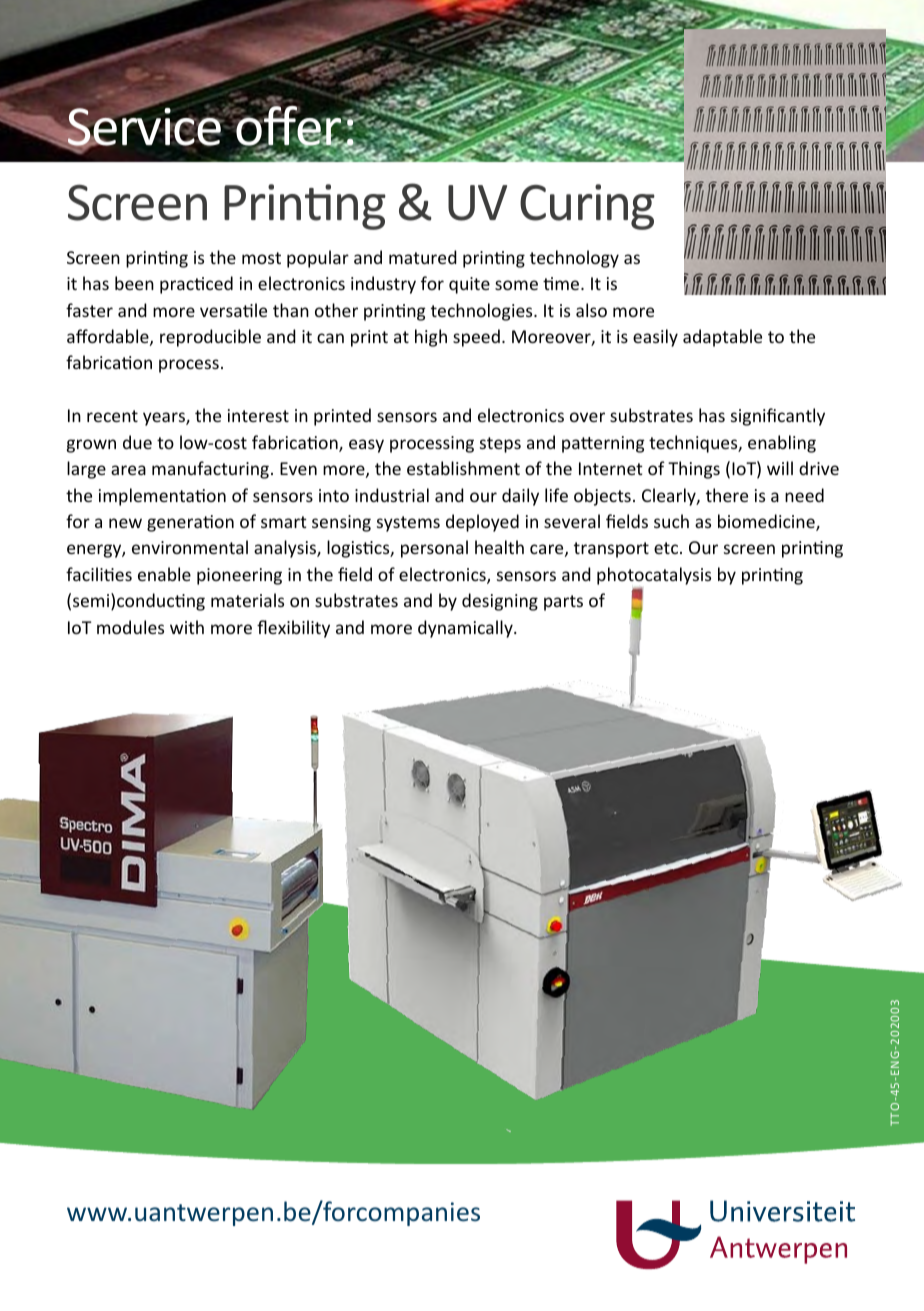 The image size is (924, 1311). What do you see at coordinates (165, 419) in the screenshot?
I see `years` at bounding box center [165, 419].
